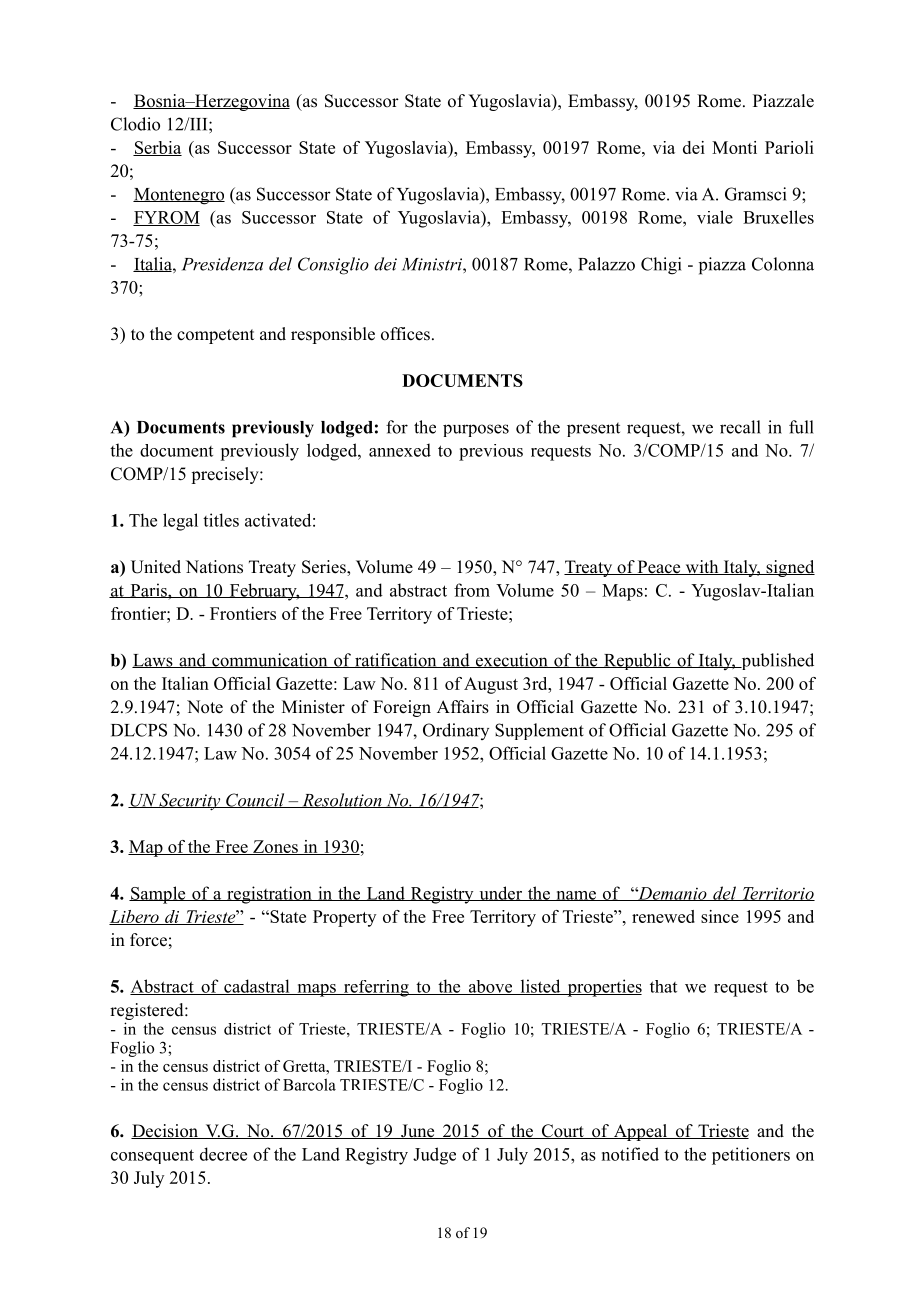  What do you see at coordinates (179, 196) in the screenshot?
I see `Montenegro` at bounding box center [179, 196].
